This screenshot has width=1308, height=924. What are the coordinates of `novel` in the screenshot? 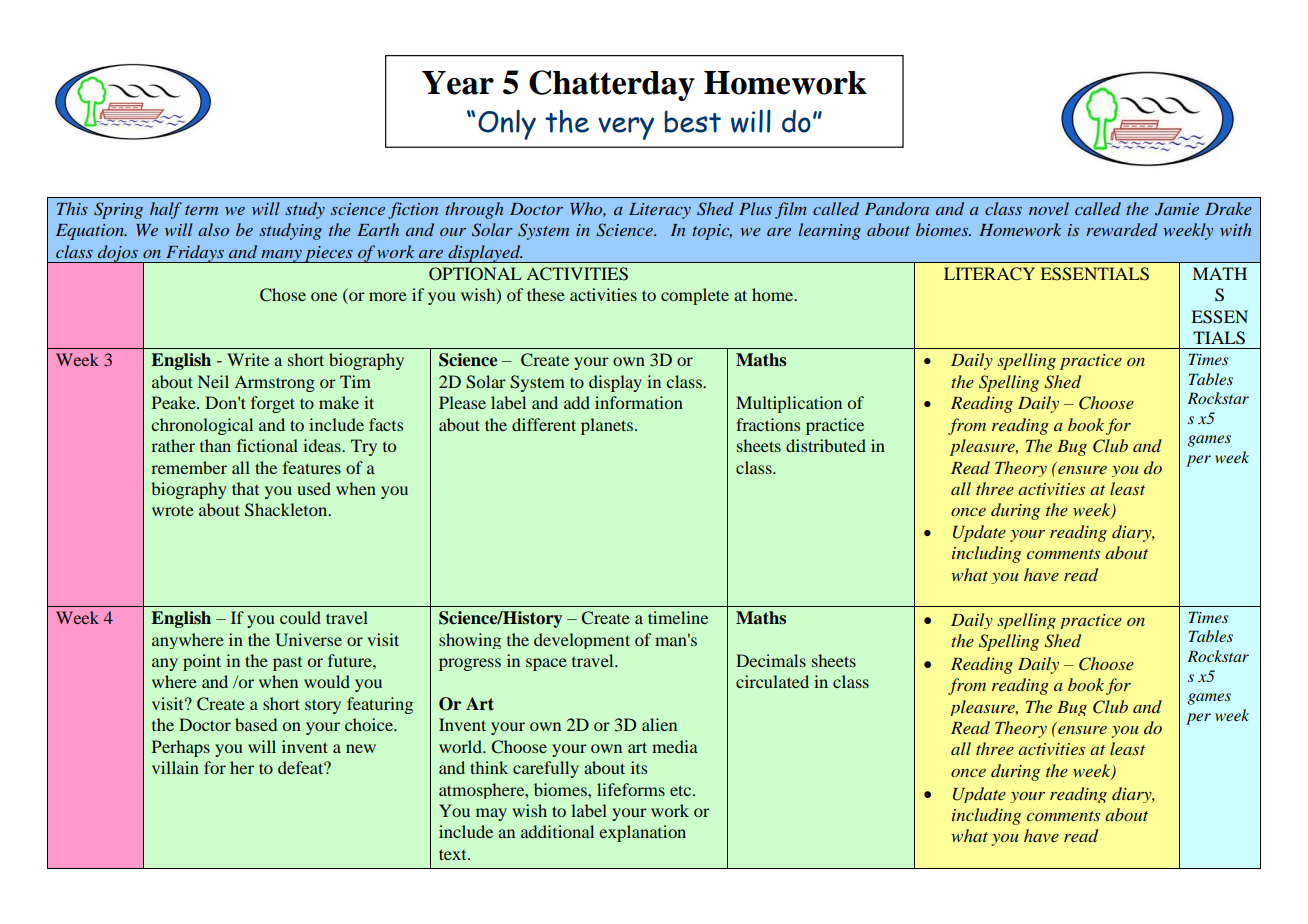 It's located at (1049, 208).
